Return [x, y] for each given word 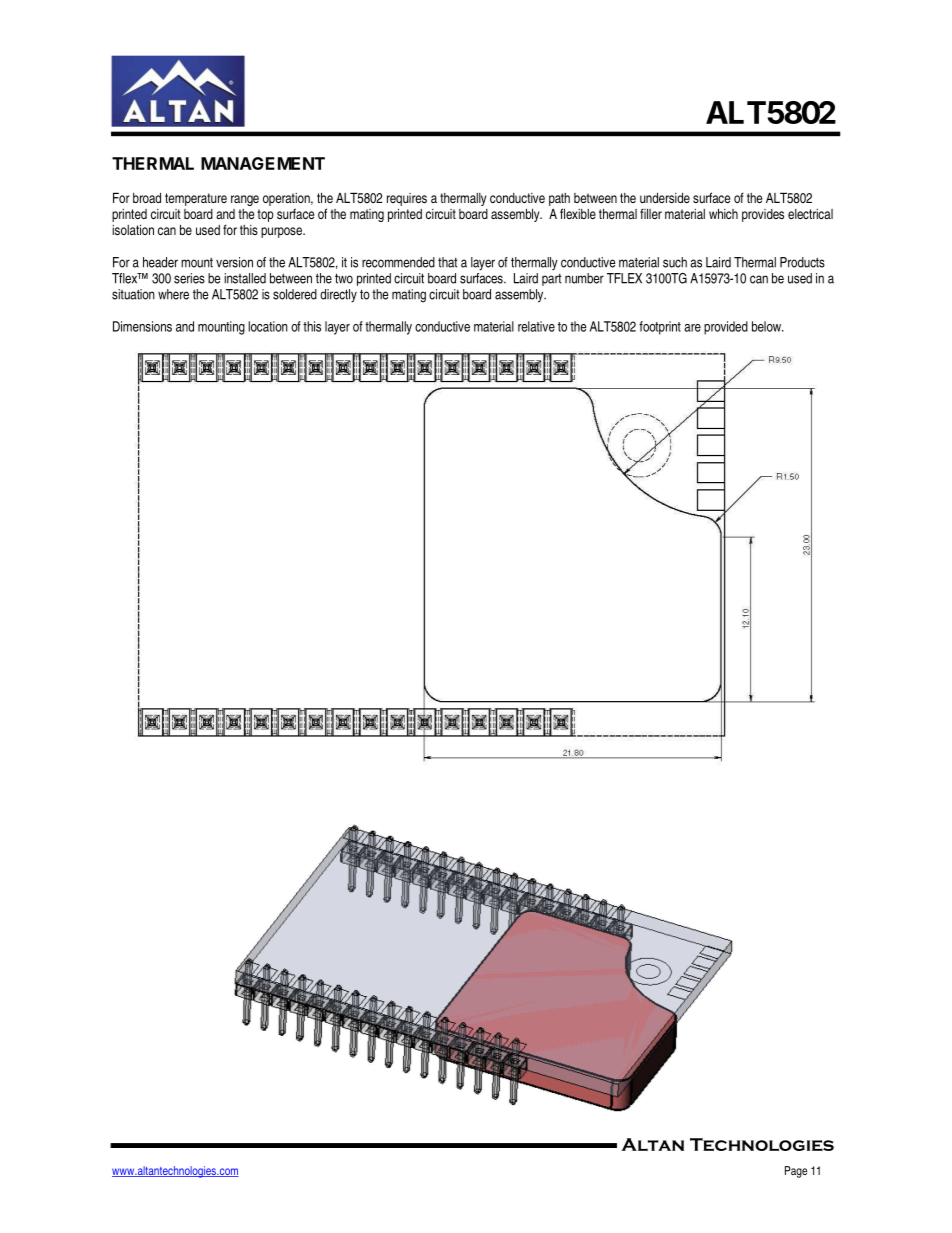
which [723, 213]
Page [796, 1172]
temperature [196, 199]
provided [726, 328]
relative [536, 326]
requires [407, 199]
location [268, 326]
